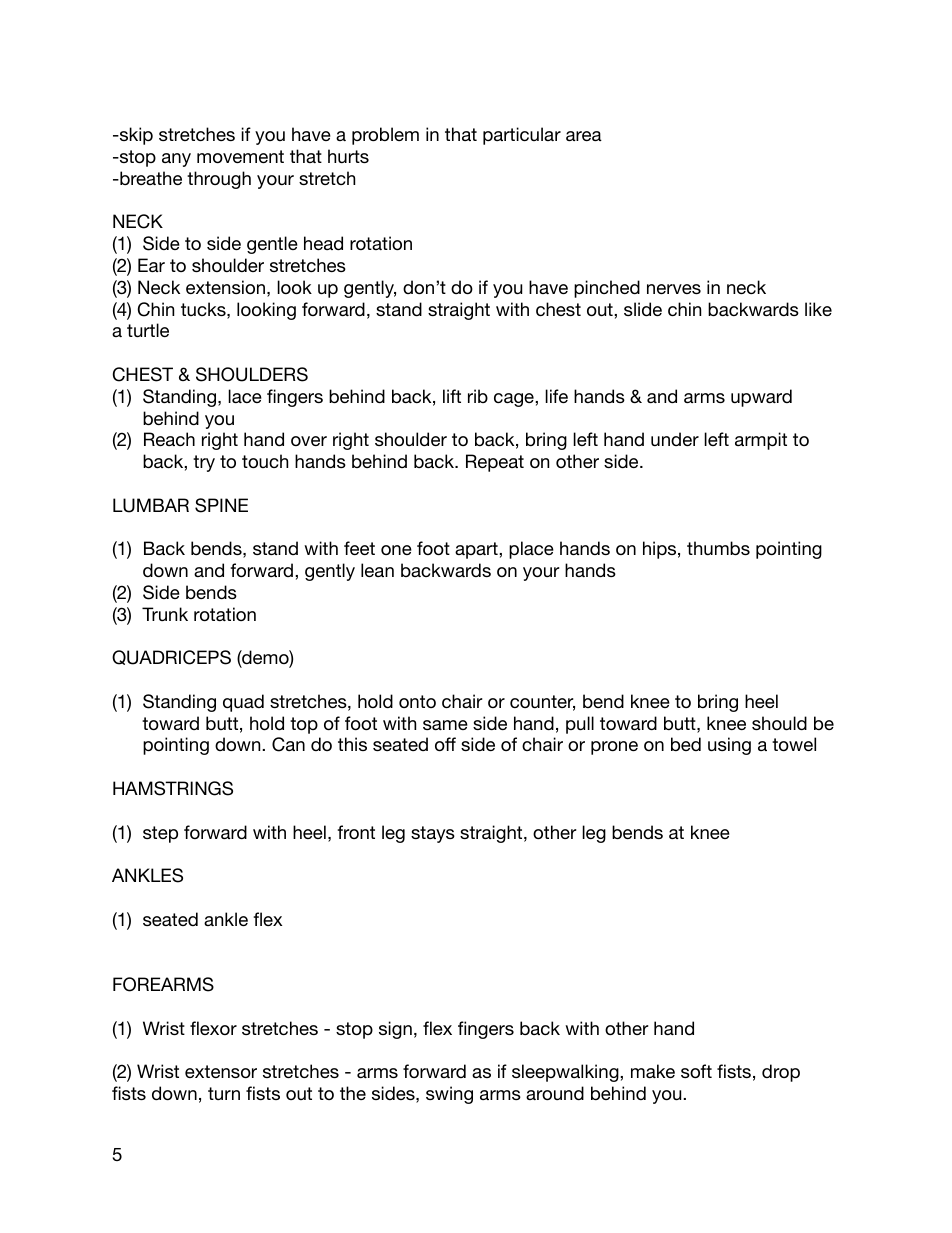 This image has height=1233, width=952. Describe the element at coordinates (219, 180) in the image. I see `through` at that location.
